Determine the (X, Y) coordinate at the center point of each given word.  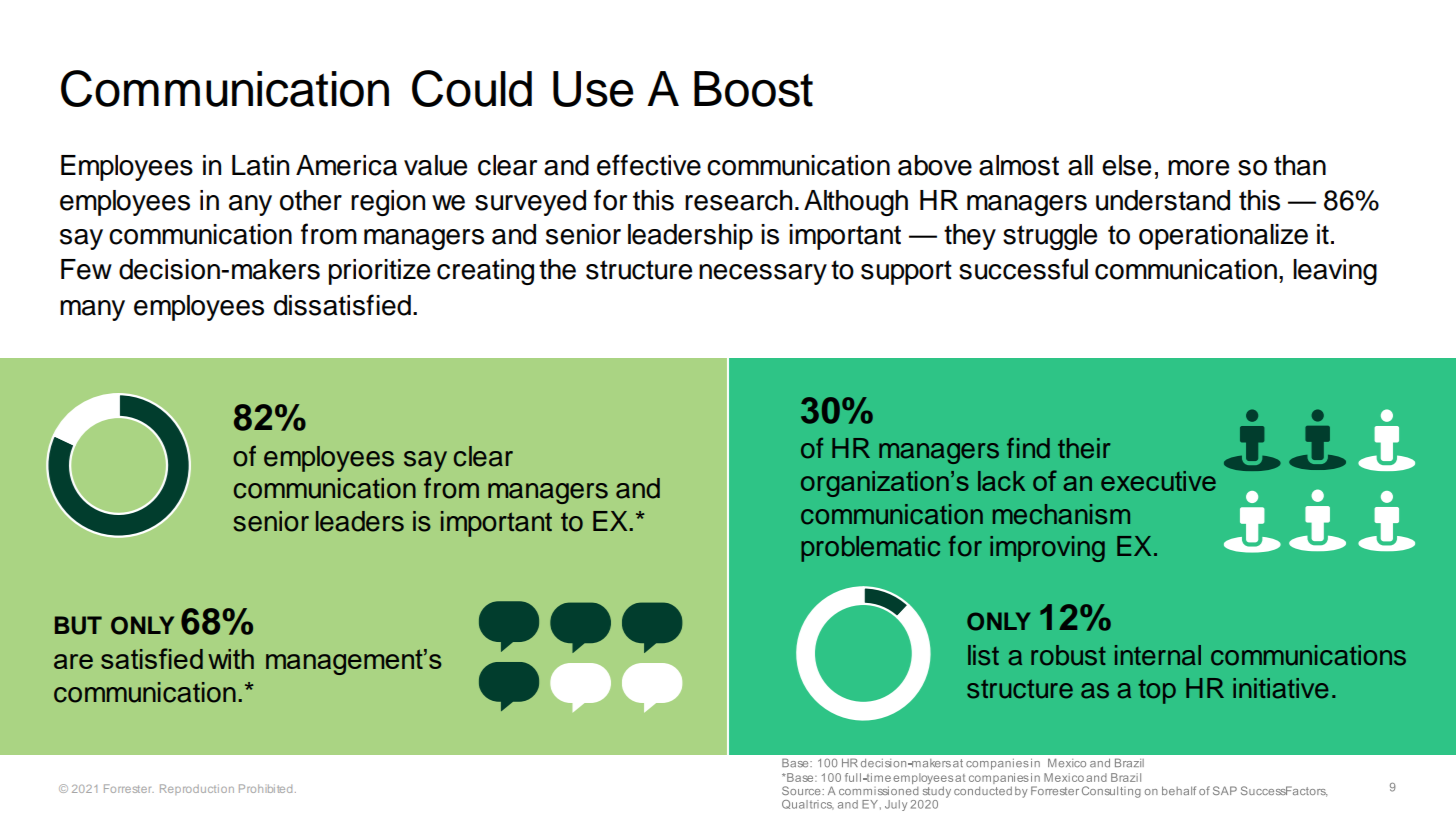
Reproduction (197, 789)
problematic (870, 549)
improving (1047, 549)
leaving (1335, 272)
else (1126, 165)
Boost (753, 89)
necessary (763, 274)
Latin (260, 165)
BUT (78, 625)
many (92, 310)
